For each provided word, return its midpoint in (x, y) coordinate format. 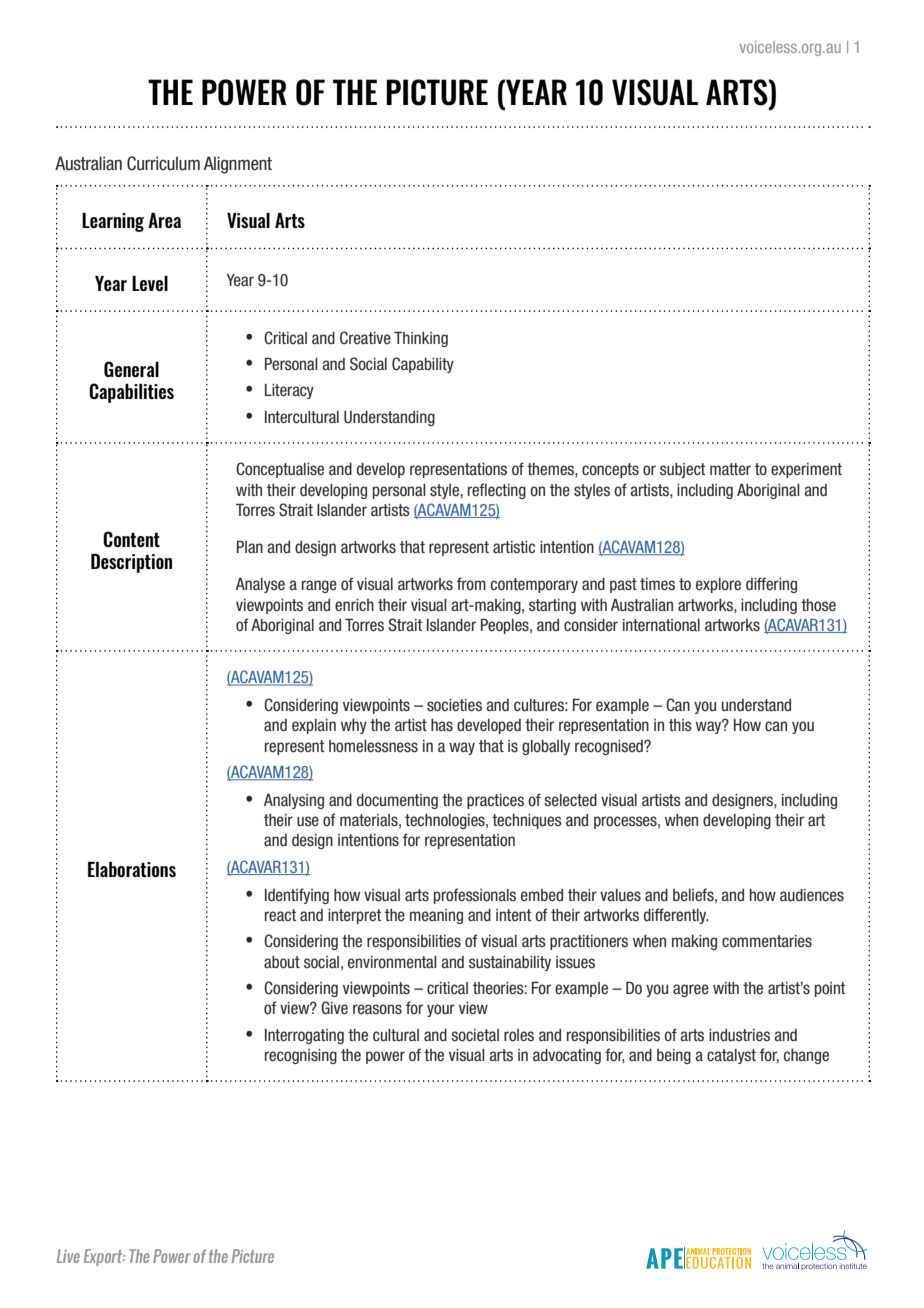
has (442, 725)
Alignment (238, 165)
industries (739, 1035)
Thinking (421, 339)
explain (314, 726)
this (680, 725)
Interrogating (304, 1036)
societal (475, 1035)
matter (730, 469)
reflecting (497, 491)
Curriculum (163, 163)
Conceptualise (280, 470)
